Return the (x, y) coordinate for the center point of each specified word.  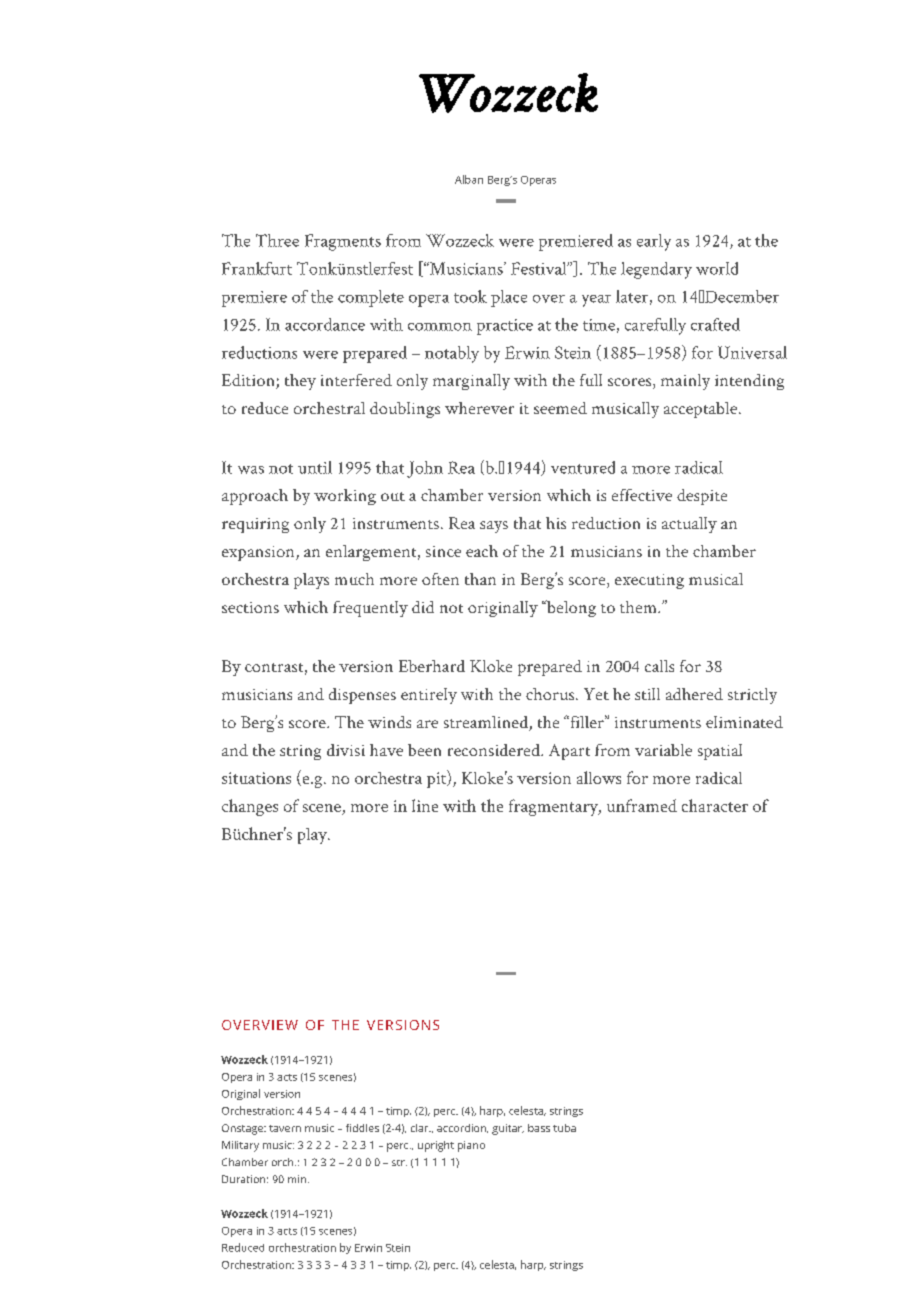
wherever (479, 408)
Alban (469, 179)
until (315, 467)
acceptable (702, 410)
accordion (462, 1128)
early (654, 242)
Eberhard (432, 666)
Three (277, 240)
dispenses (362, 696)
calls (659, 666)
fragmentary (554, 807)
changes (250, 807)
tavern (285, 1128)
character (715, 805)
